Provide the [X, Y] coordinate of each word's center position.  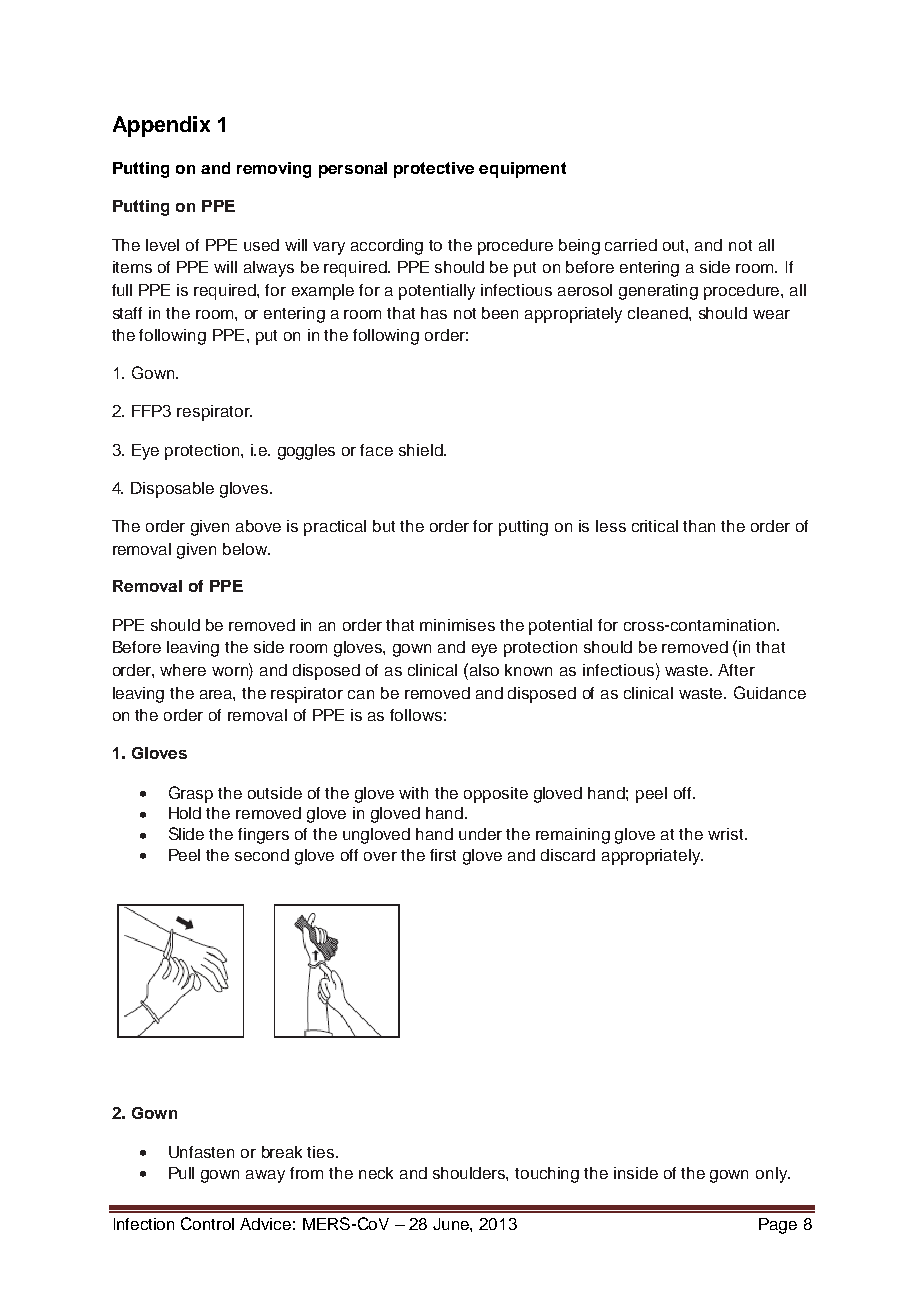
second [262, 855]
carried [631, 245]
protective [434, 170]
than [699, 526]
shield [422, 450]
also [484, 670]
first [443, 855]
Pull [181, 1173]
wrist [727, 834]
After [736, 670]
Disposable [172, 490]
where [183, 670]
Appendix [161, 126]
